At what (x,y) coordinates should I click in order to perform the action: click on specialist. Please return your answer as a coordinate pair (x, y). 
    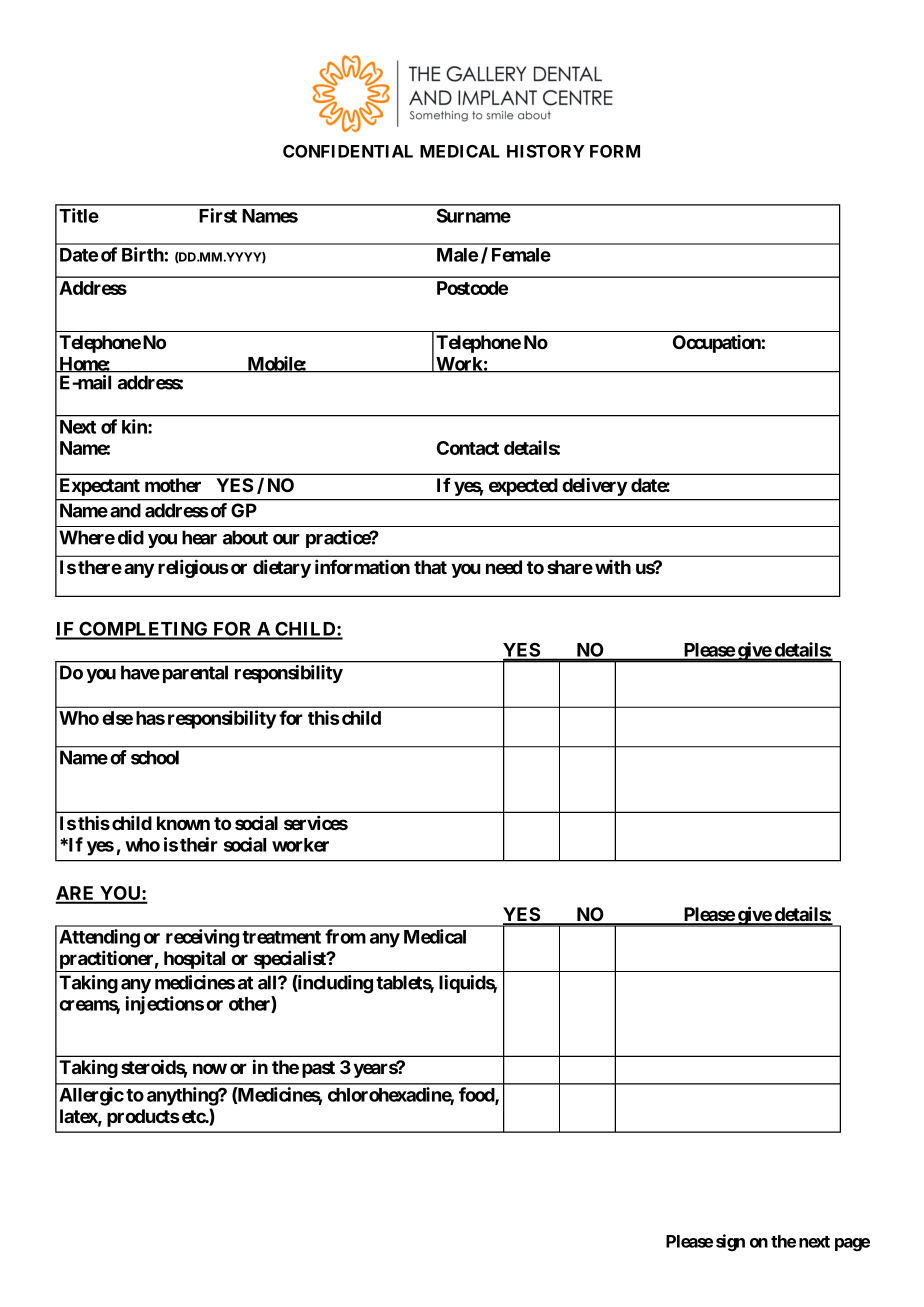
    Looking at the image, I should click on (291, 959).
